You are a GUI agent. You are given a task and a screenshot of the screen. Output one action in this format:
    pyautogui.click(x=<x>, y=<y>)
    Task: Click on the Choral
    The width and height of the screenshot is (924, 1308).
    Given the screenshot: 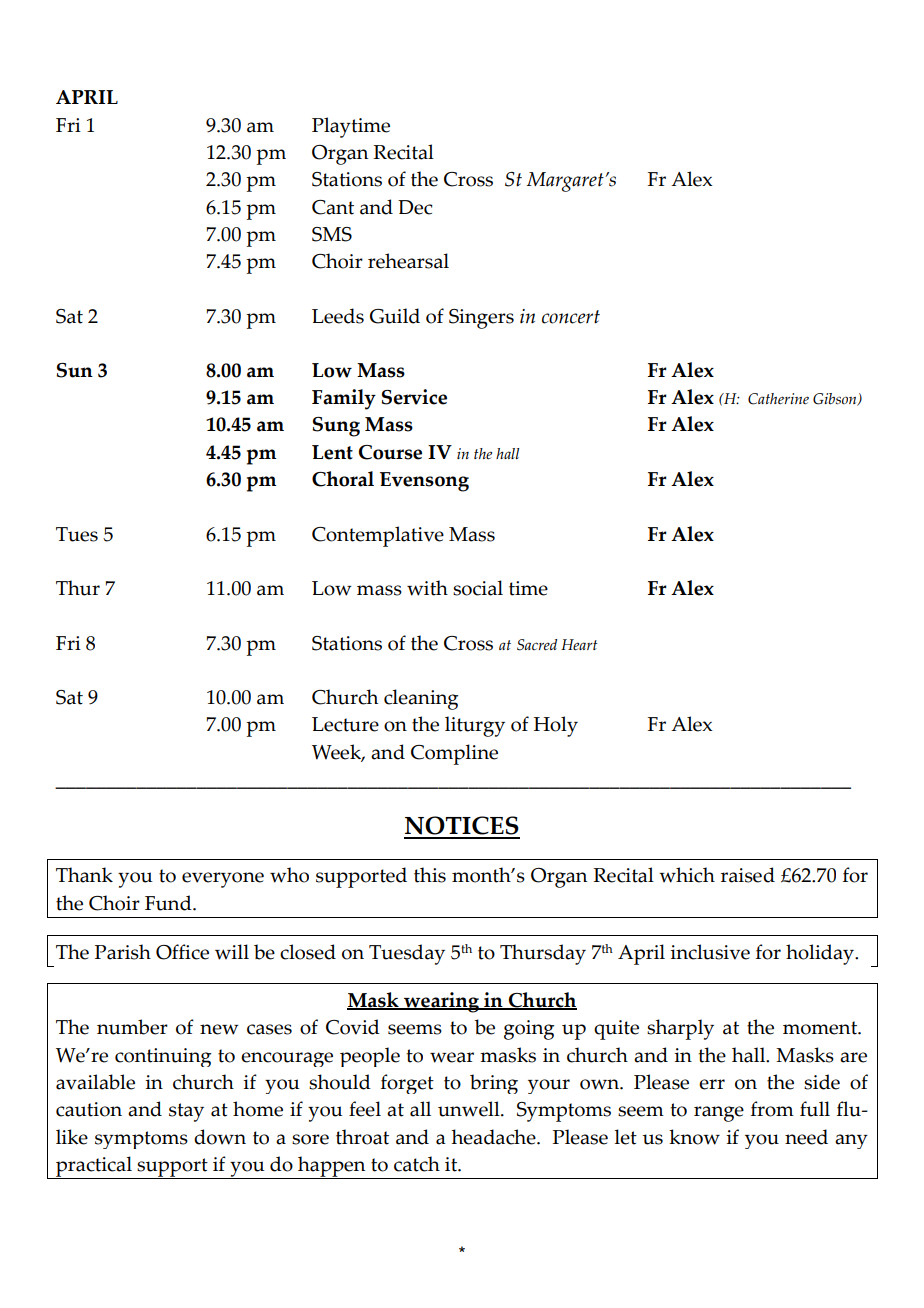 What is the action you would take?
    pyautogui.click(x=343, y=479)
